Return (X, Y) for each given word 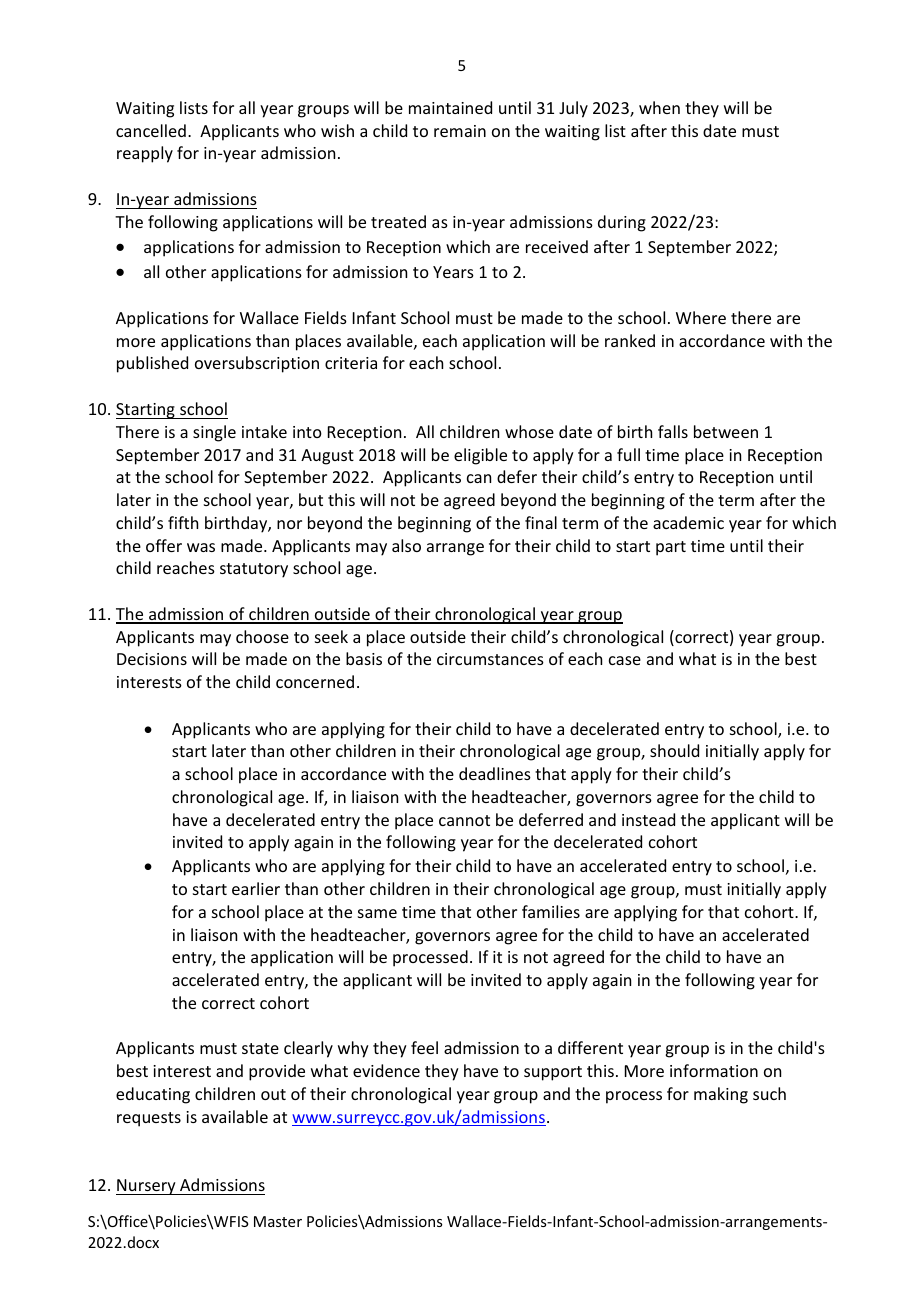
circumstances (490, 659)
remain (460, 131)
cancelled (151, 130)
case (625, 660)
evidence (386, 1070)
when (659, 107)
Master (278, 1221)
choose (262, 636)
